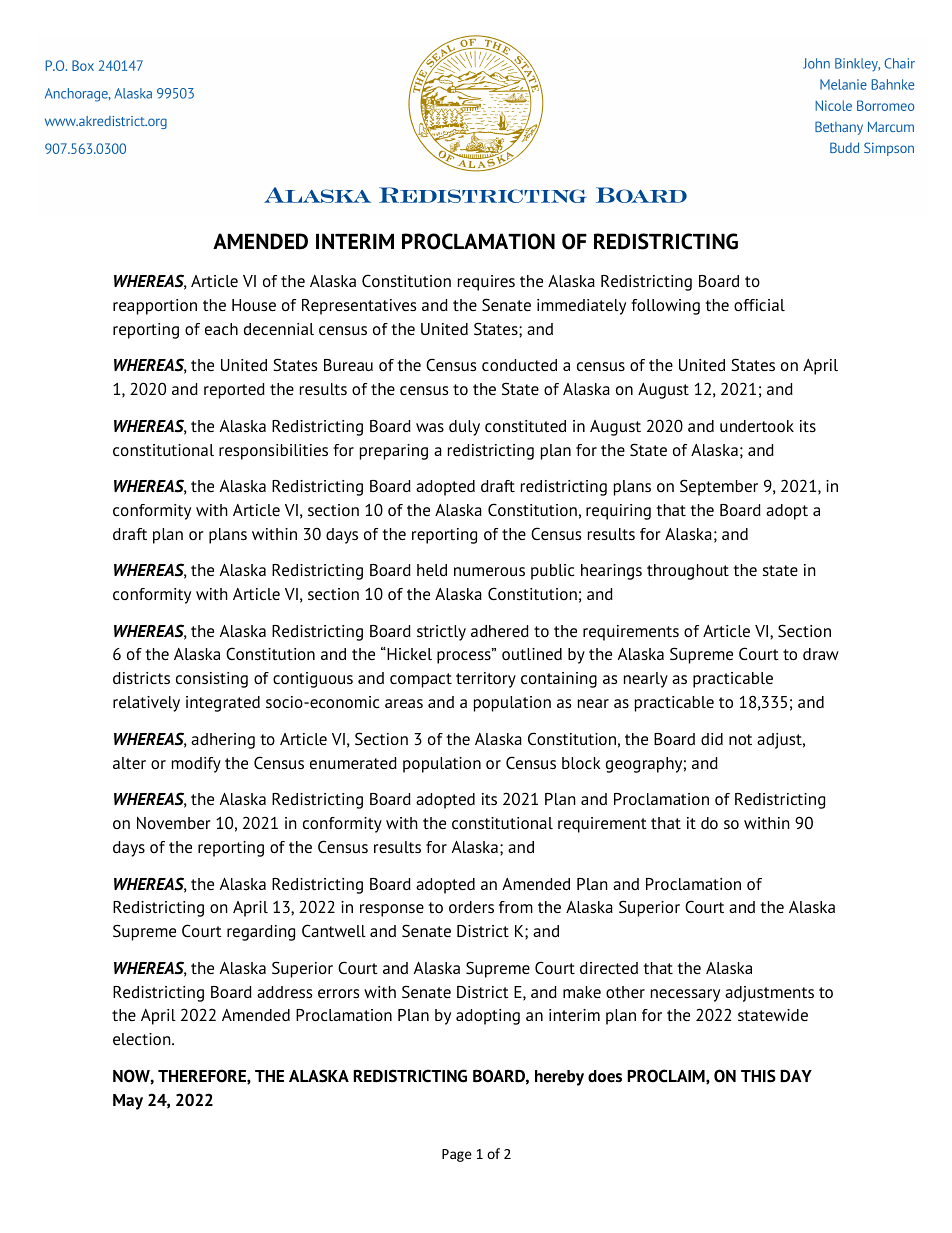  Describe the element at coordinates (486, 680) in the document. I see `territory` at that location.
